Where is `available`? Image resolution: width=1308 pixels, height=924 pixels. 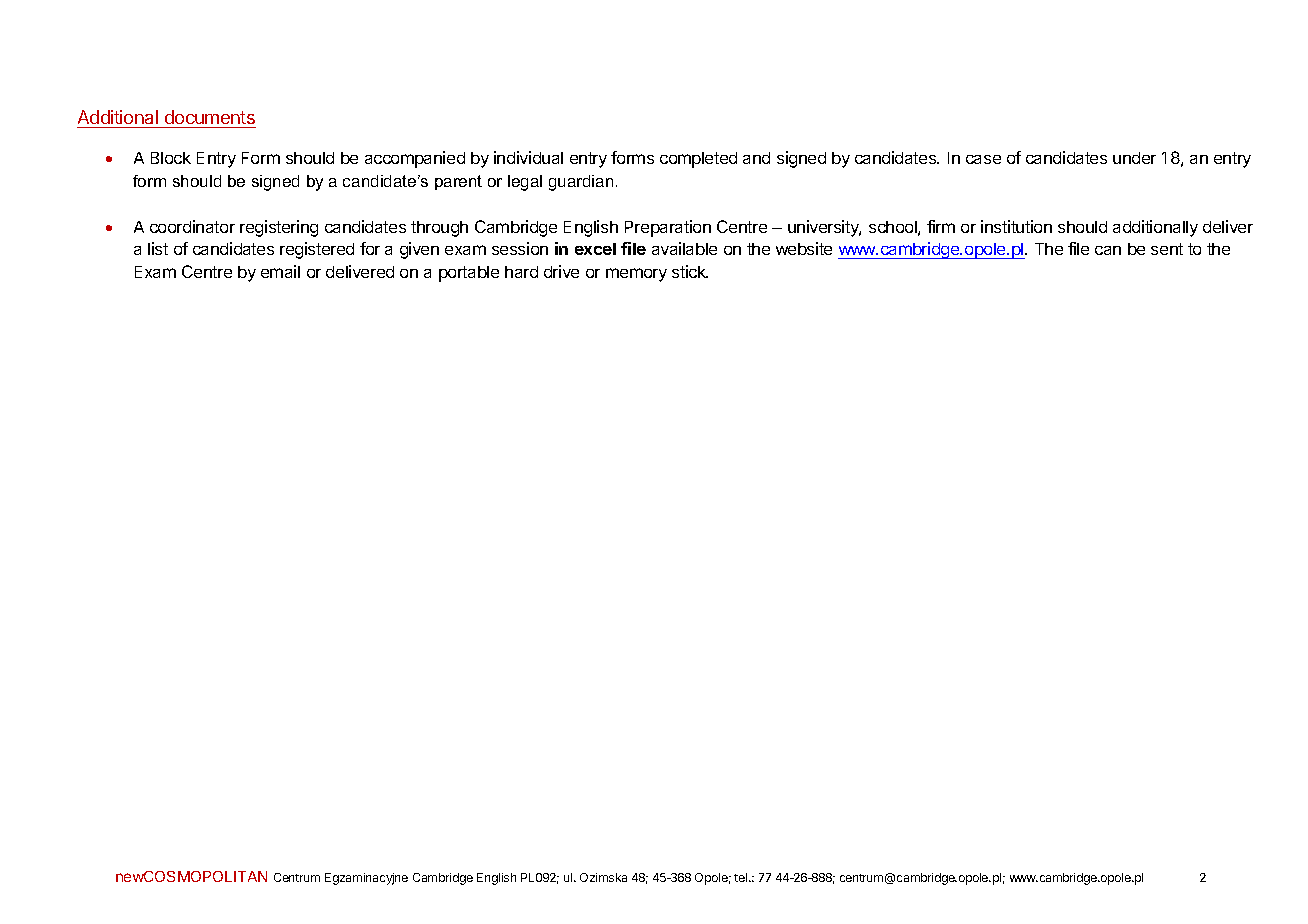 available is located at coordinates (684, 248).
